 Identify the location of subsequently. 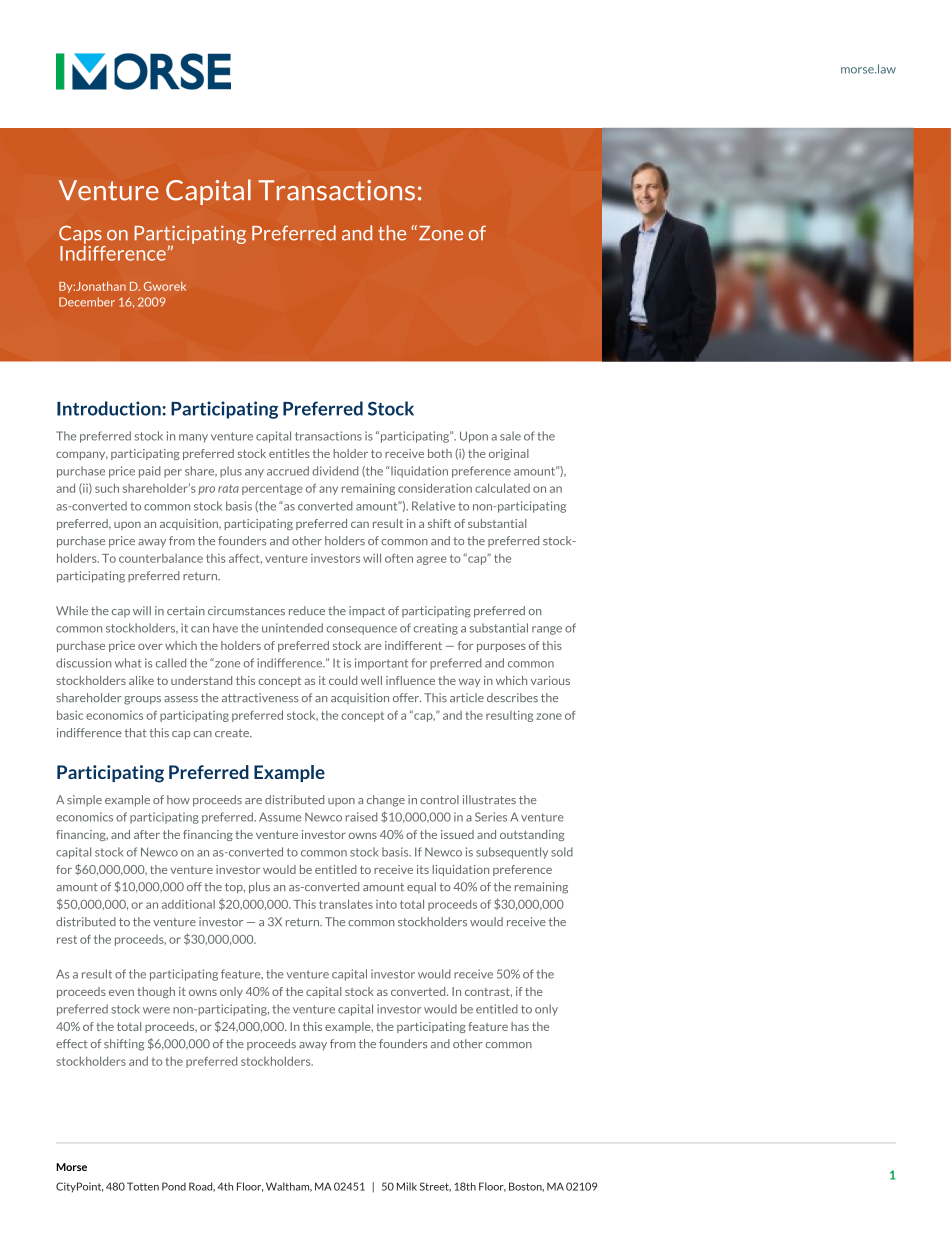
(512, 853).
